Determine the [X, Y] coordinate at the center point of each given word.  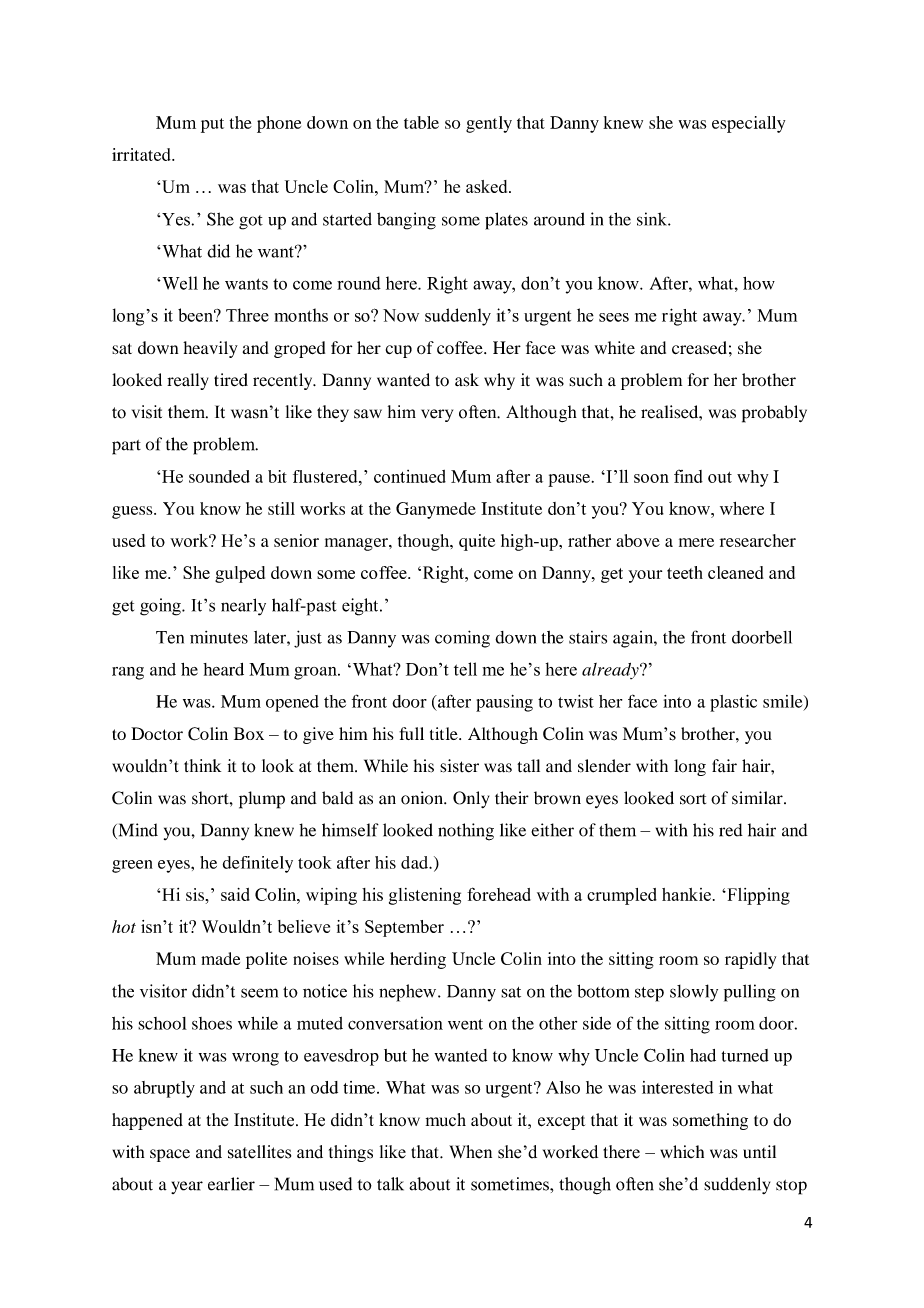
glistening [425, 896]
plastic [733, 703]
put [212, 125]
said [235, 894]
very [437, 415]
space [170, 1155]
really [187, 381]
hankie [686, 894]
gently [489, 124]
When [470, 1152]
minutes [219, 637]
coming [462, 639]
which [682, 1151]
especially [748, 124]
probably [774, 414]
